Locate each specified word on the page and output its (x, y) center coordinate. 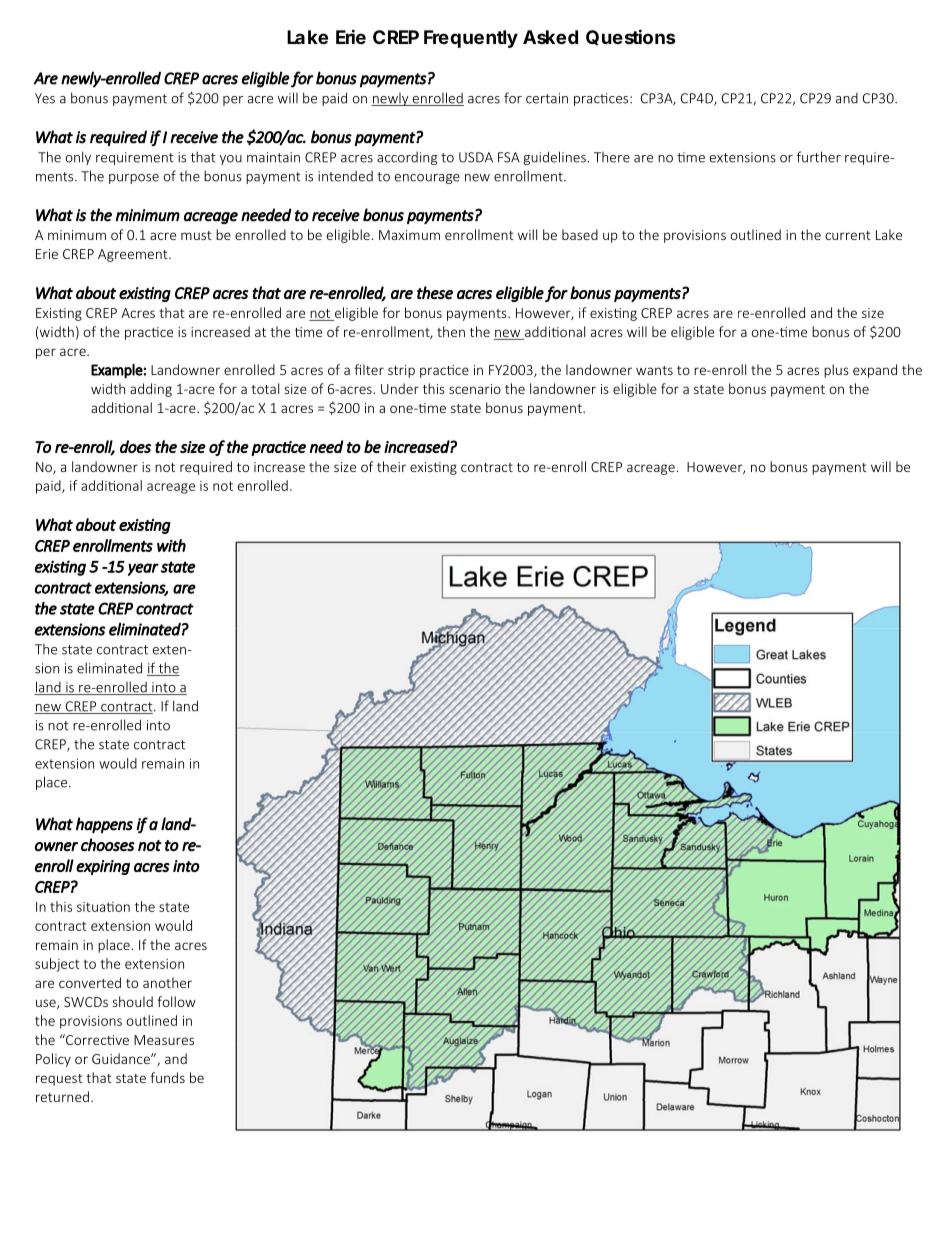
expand (875, 371)
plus (836, 371)
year (143, 569)
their (391, 466)
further (819, 157)
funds (167, 1077)
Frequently (471, 39)
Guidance (122, 1058)
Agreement (134, 255)
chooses (108, 845)
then (451, 331)
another (167, 982)
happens (104, 825)
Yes (45, 98)
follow (176, 1001)
